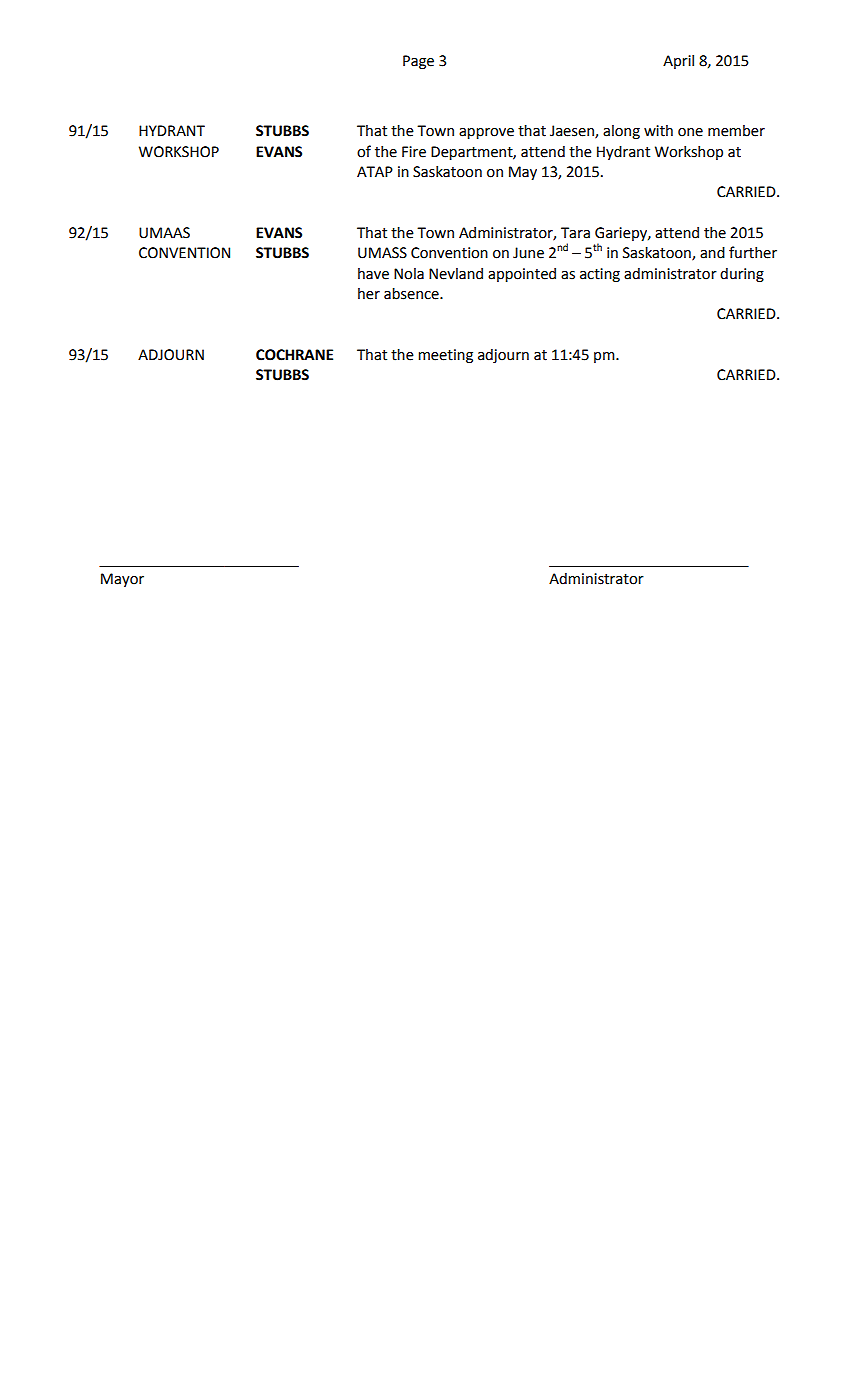 The image size is (849, 1400). Describe the element at coordinates (742, 275) in the image. I see `during` at that location.
